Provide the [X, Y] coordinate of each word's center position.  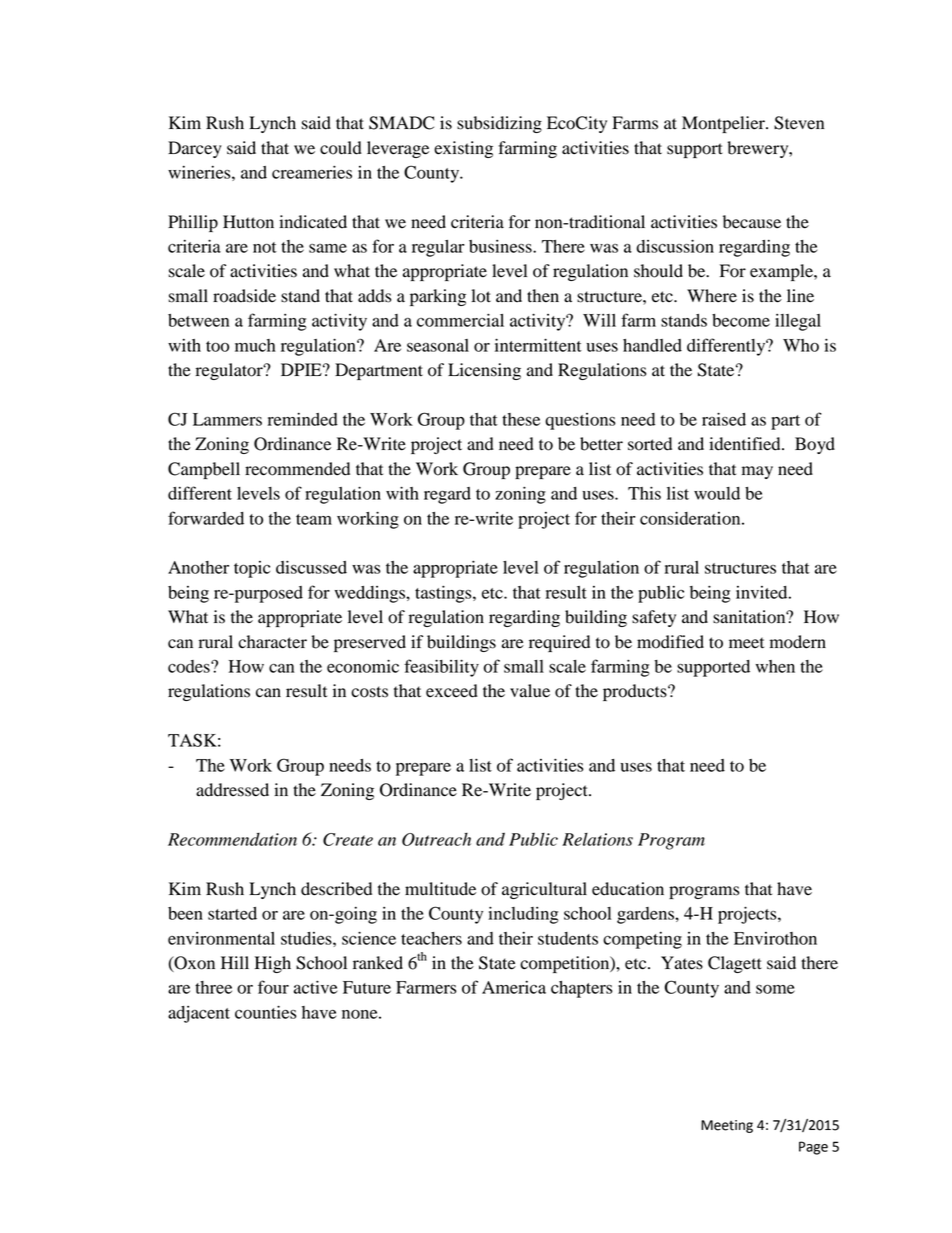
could [341, 148]
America [514, 987]
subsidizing [499, 124]
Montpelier [724, 124]
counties [266, 1012]
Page [813, 1148]
